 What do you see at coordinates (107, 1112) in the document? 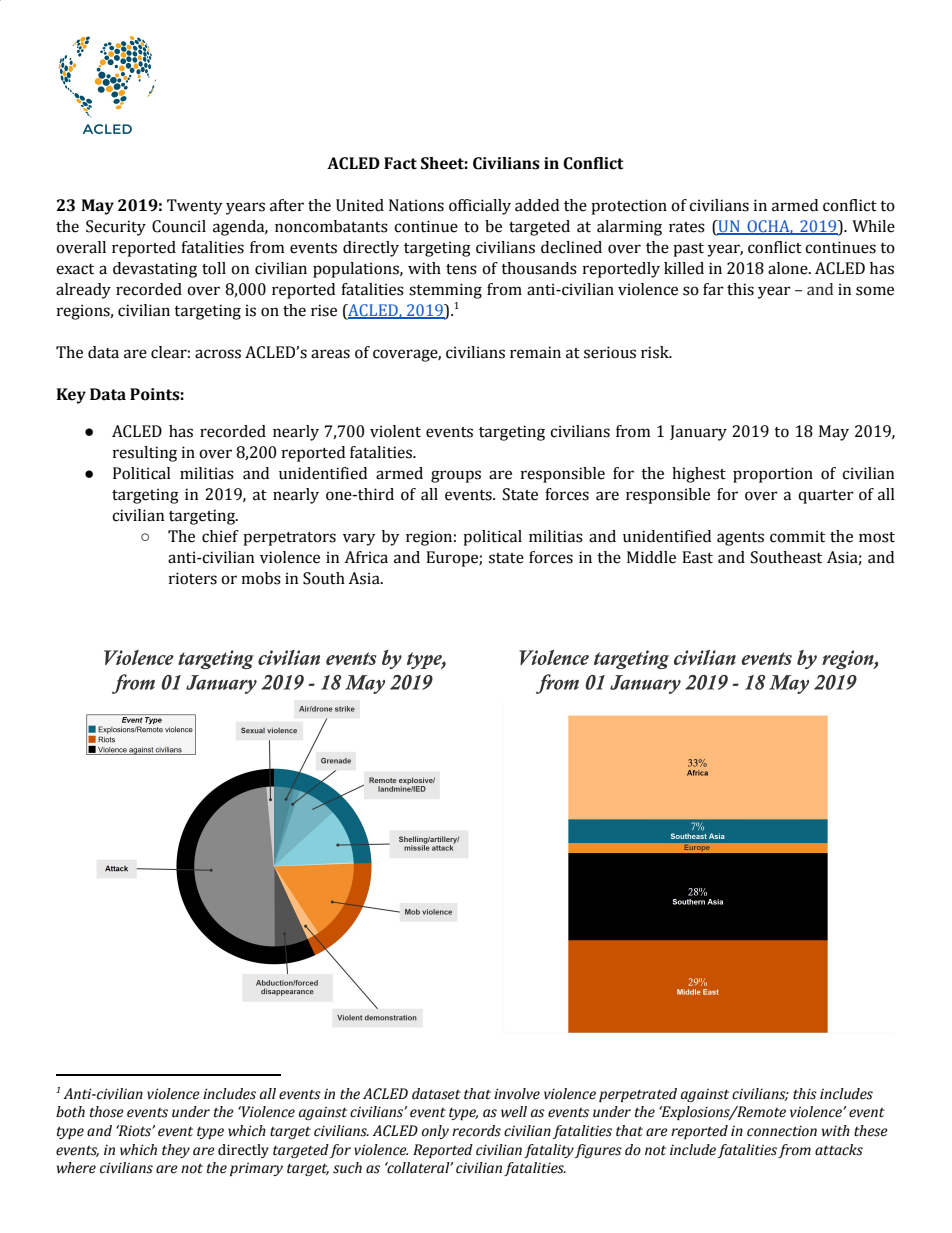
I see `those` at bounding box center [107, 1112].
